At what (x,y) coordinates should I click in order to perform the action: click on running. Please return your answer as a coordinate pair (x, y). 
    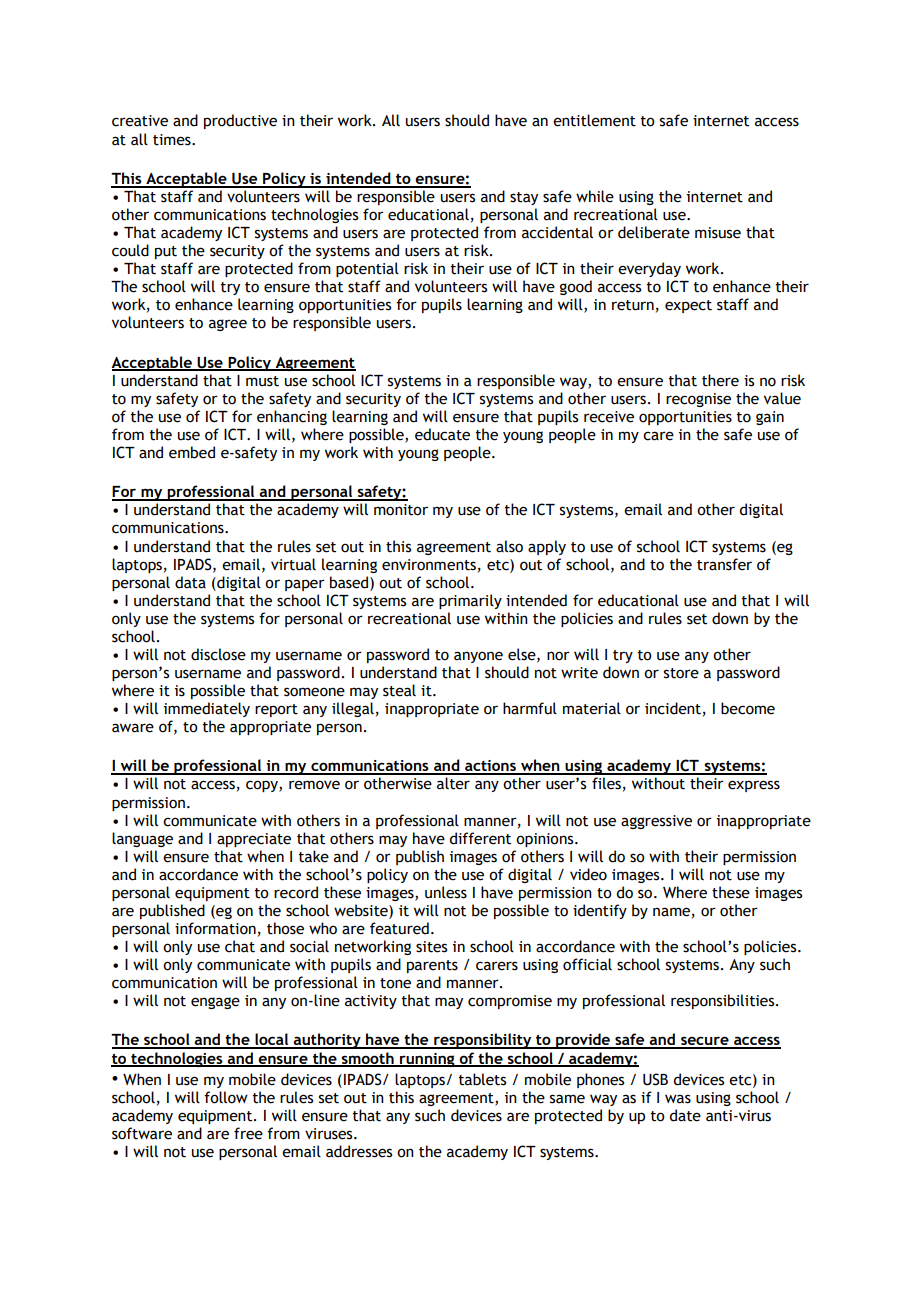
    Looking at the image, I should click on (427, 1060).
